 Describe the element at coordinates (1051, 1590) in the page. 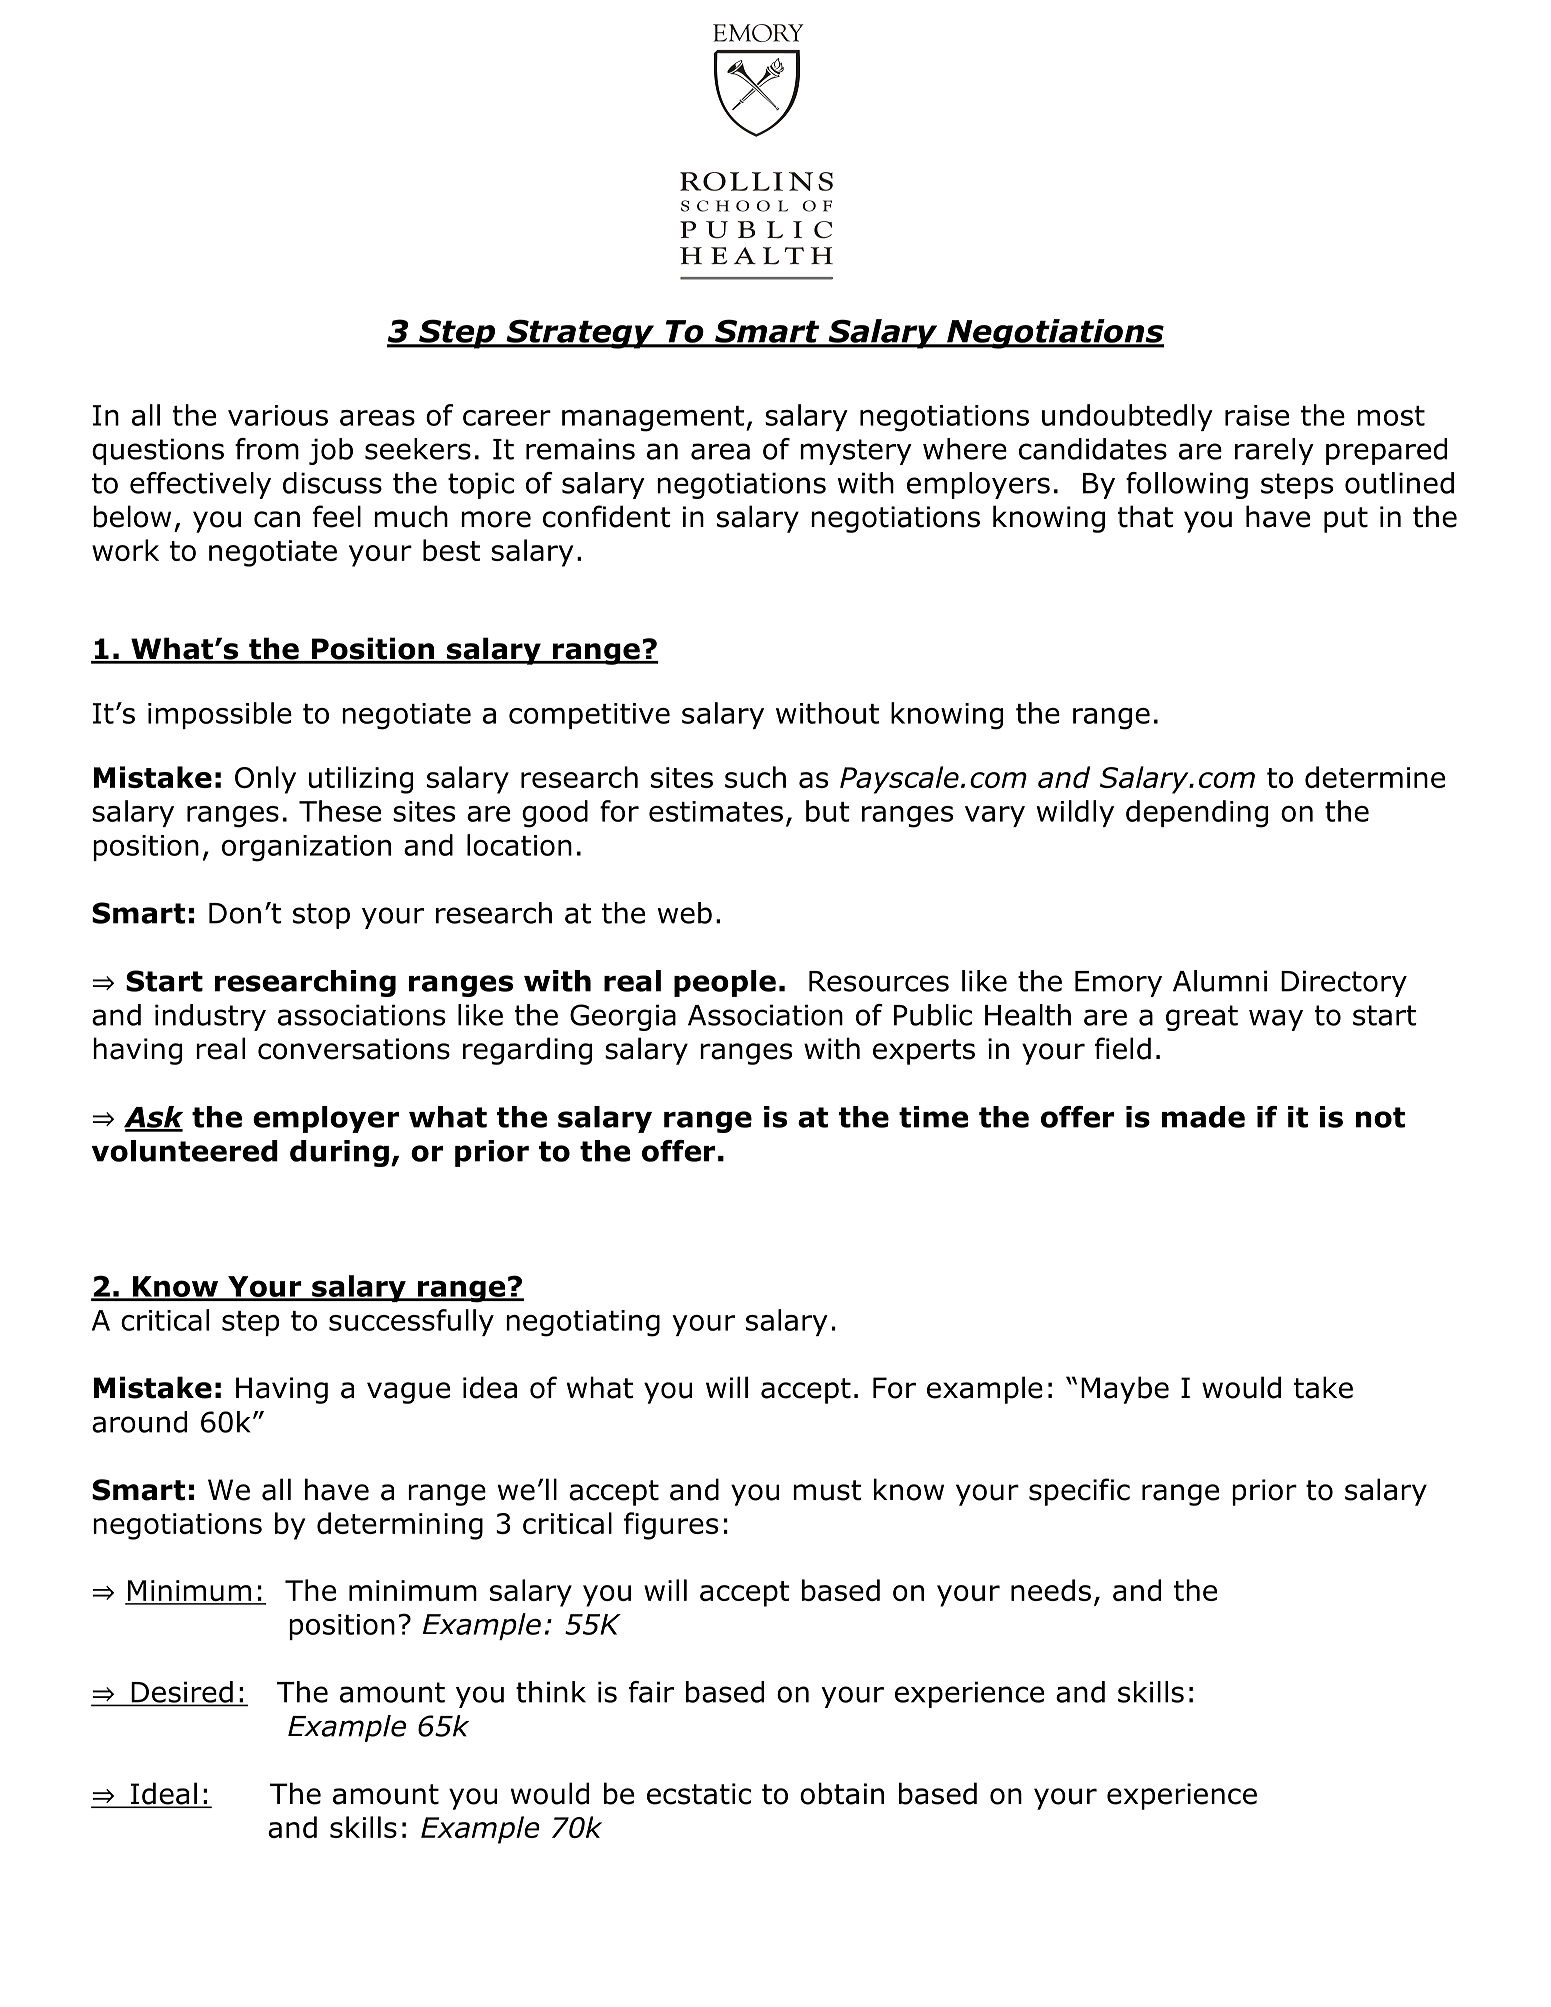

I see `needs` at that location.
